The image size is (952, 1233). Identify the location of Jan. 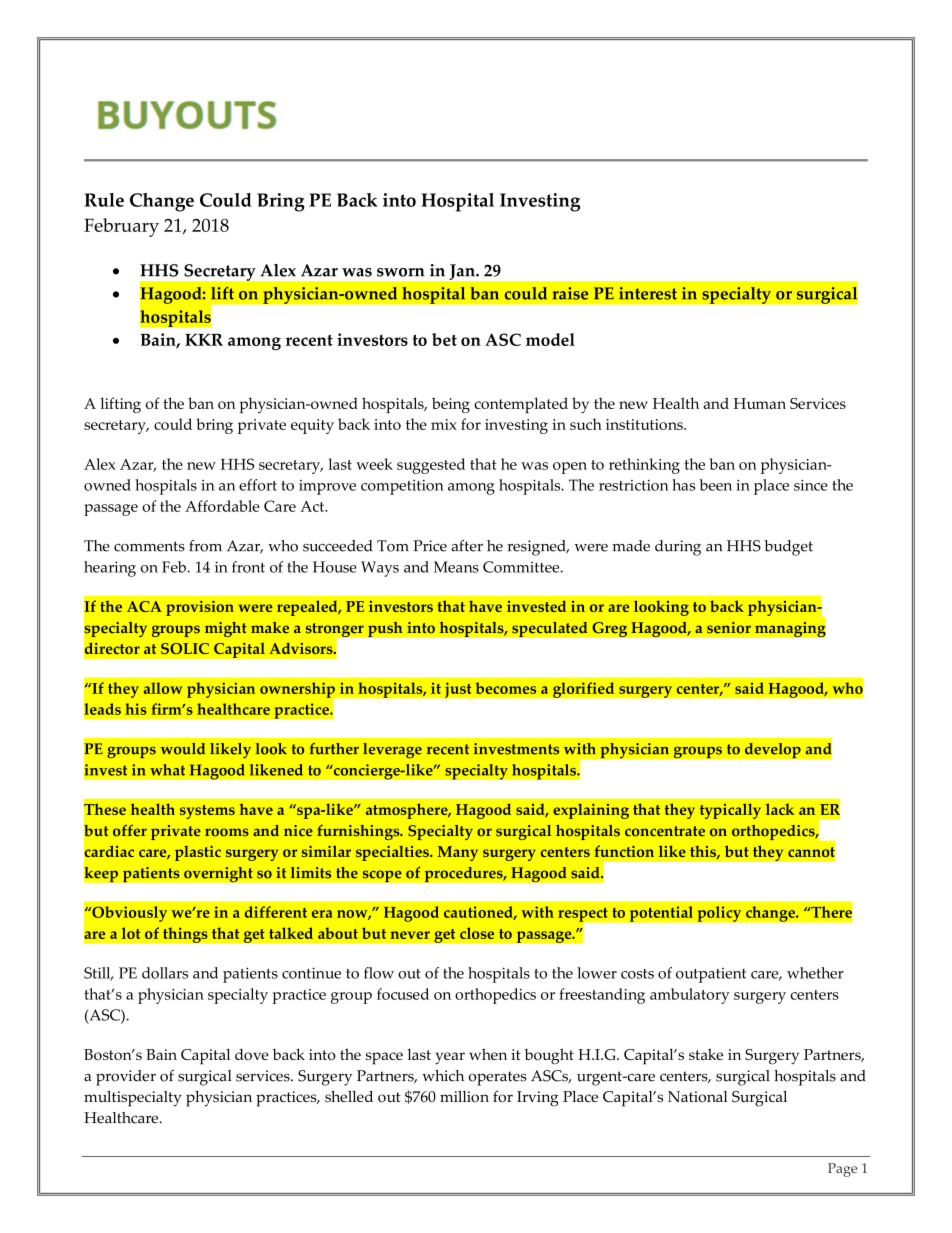
(463, 272).
